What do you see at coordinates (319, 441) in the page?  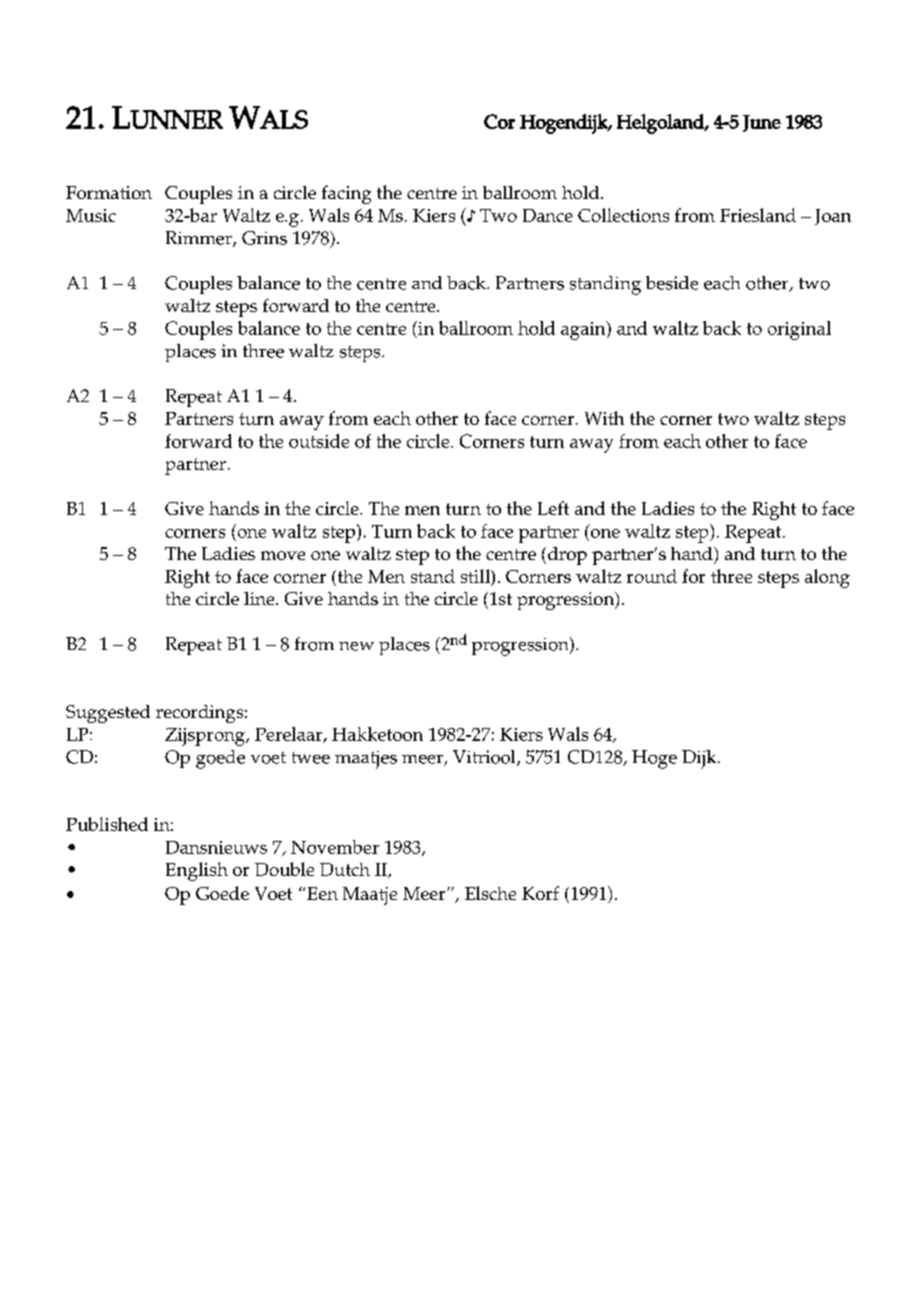 I see `outside` at bounding box center [319, 441].
